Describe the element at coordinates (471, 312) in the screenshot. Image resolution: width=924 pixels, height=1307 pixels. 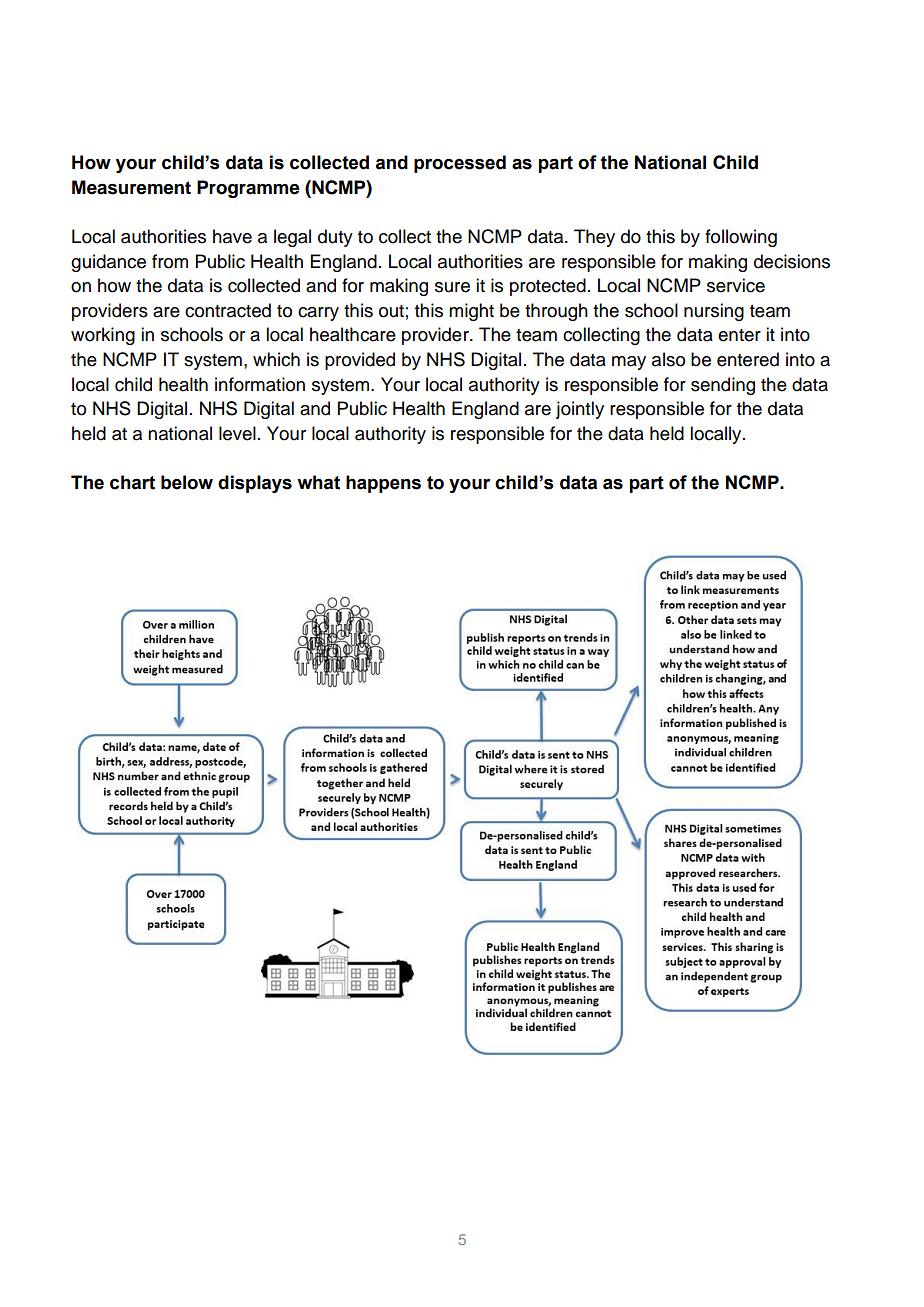
I see `might` at that location.
